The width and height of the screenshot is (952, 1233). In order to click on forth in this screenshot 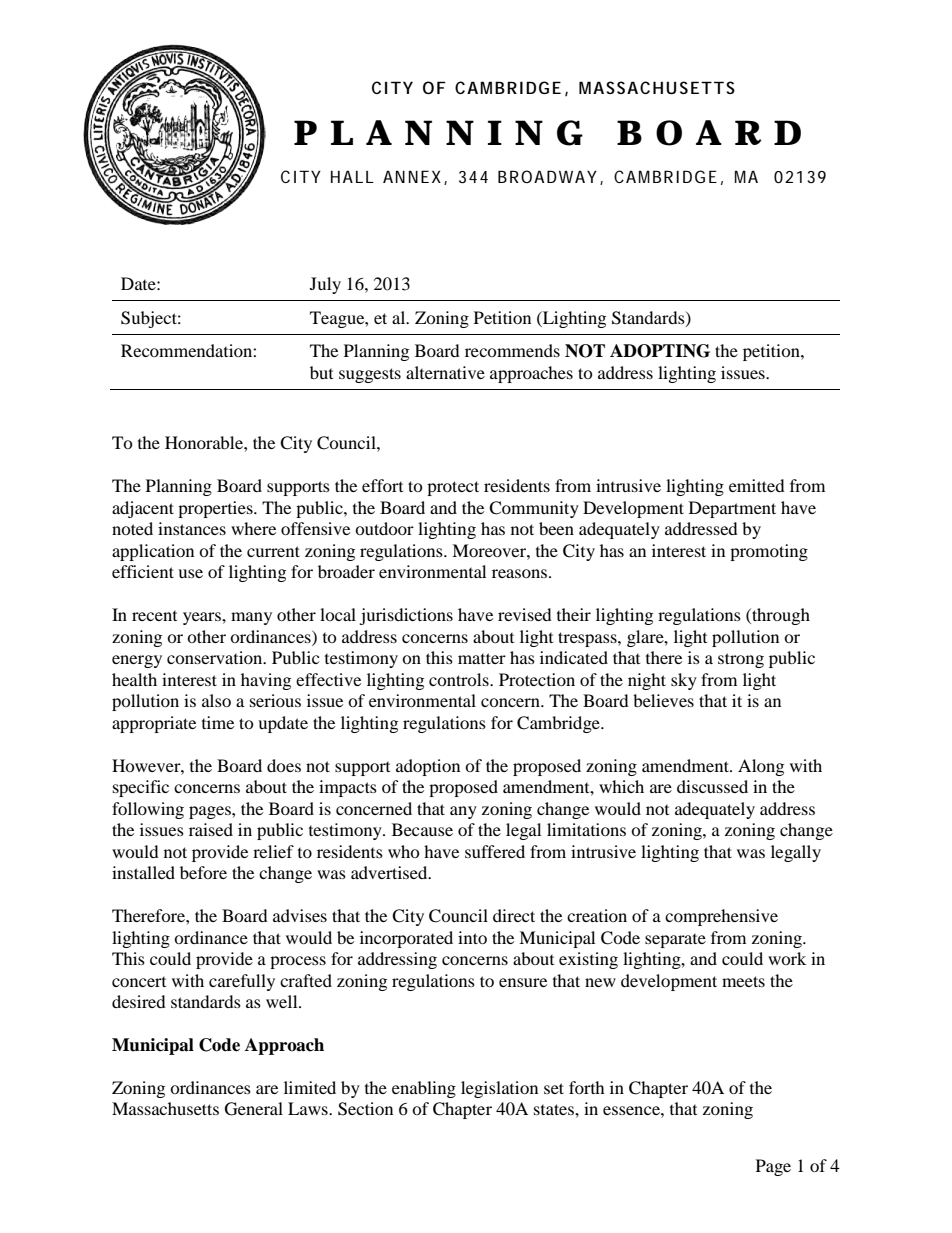, I will do `click(587, 1087)`.
